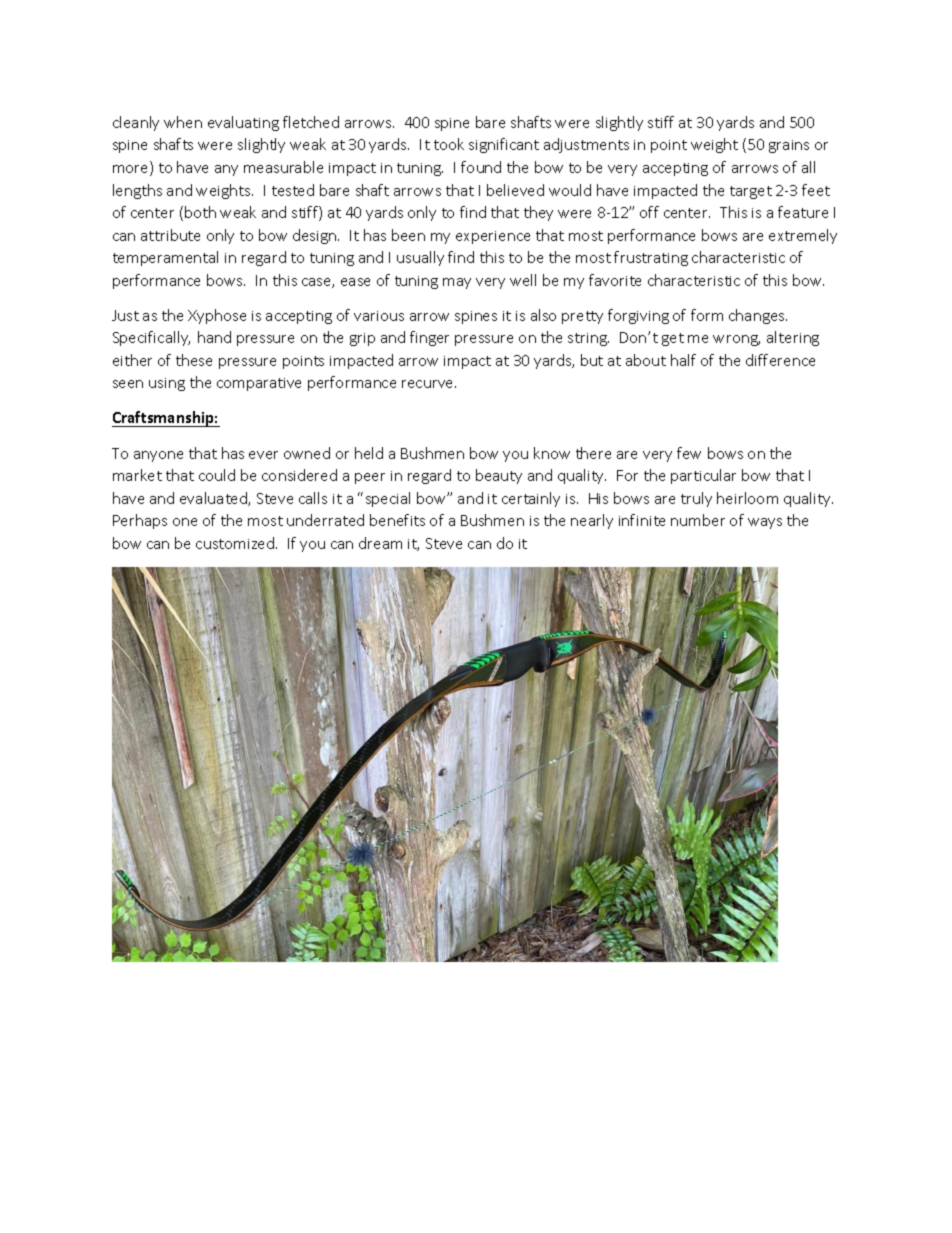 The width and height of the document is (952, 1233). Describe the element at coordinates (765, 523) in the document. I see `ways` at that location.
